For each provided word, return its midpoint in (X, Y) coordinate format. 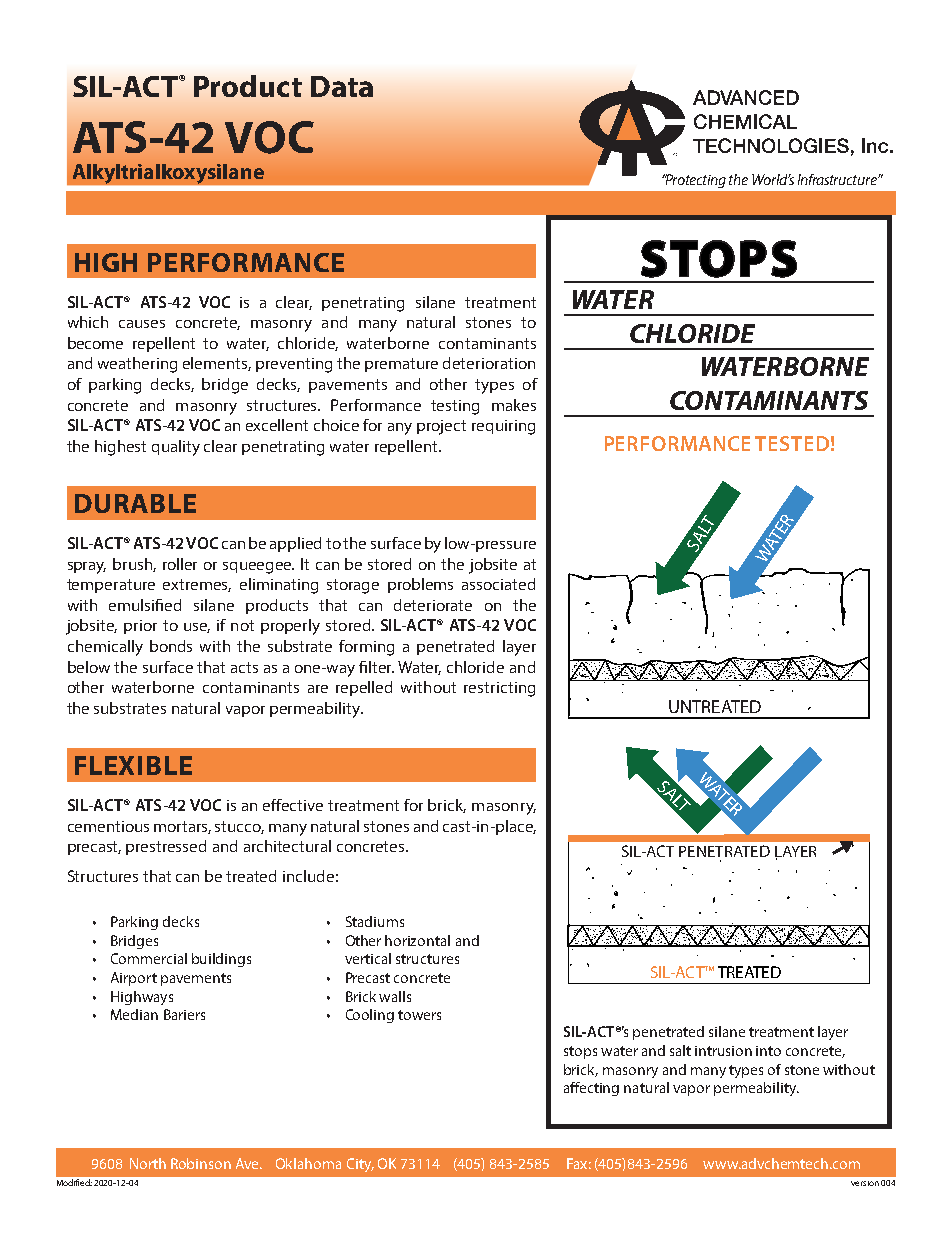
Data (342, 86)
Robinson (201, 1163)
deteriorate (433, 605)
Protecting (695, 181)
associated (498, 584)
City (360, 1165)
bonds (171, 646)
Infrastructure (838, 179)
